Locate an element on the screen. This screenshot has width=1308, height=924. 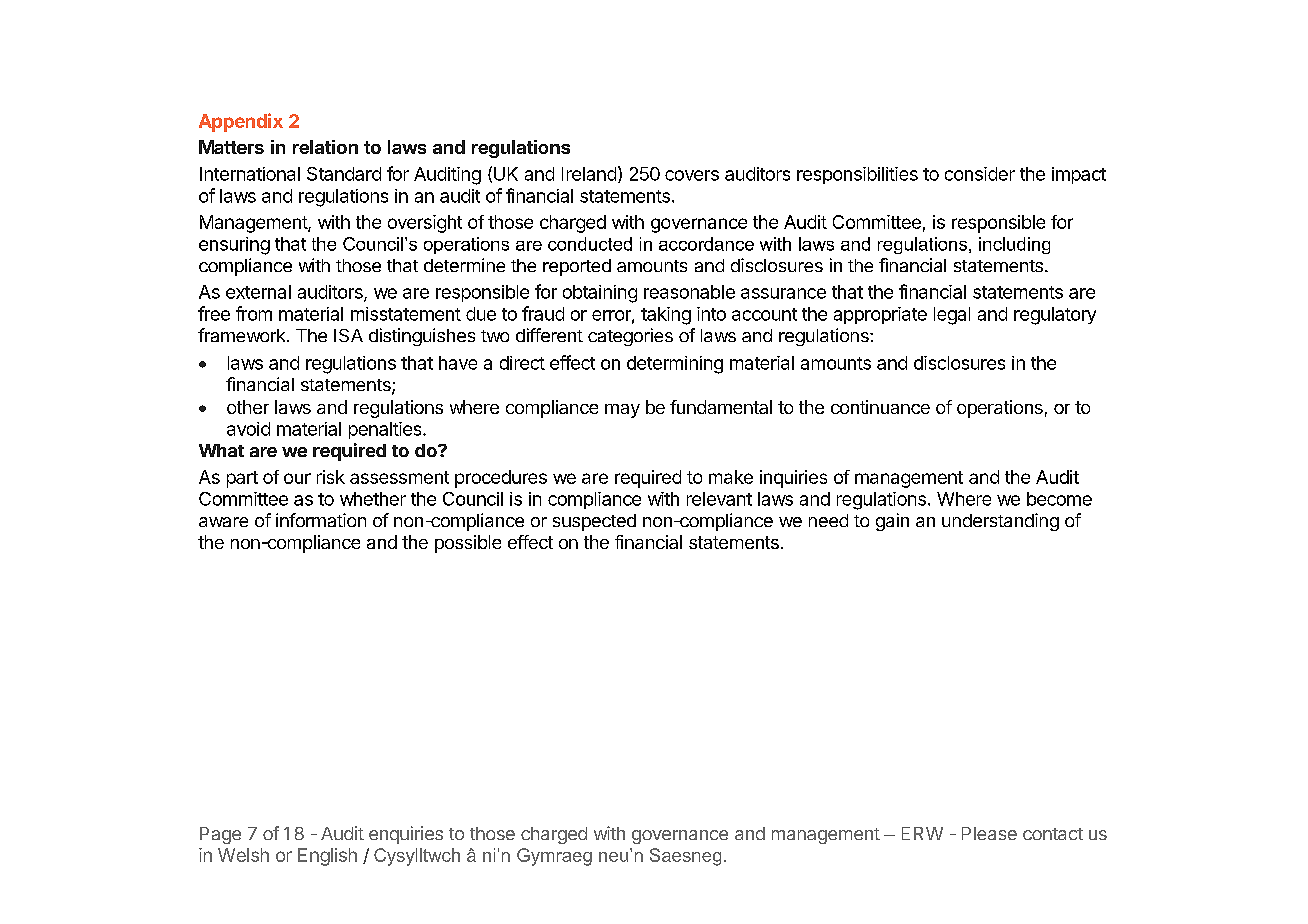
information is located at coordinates (321, 520).
